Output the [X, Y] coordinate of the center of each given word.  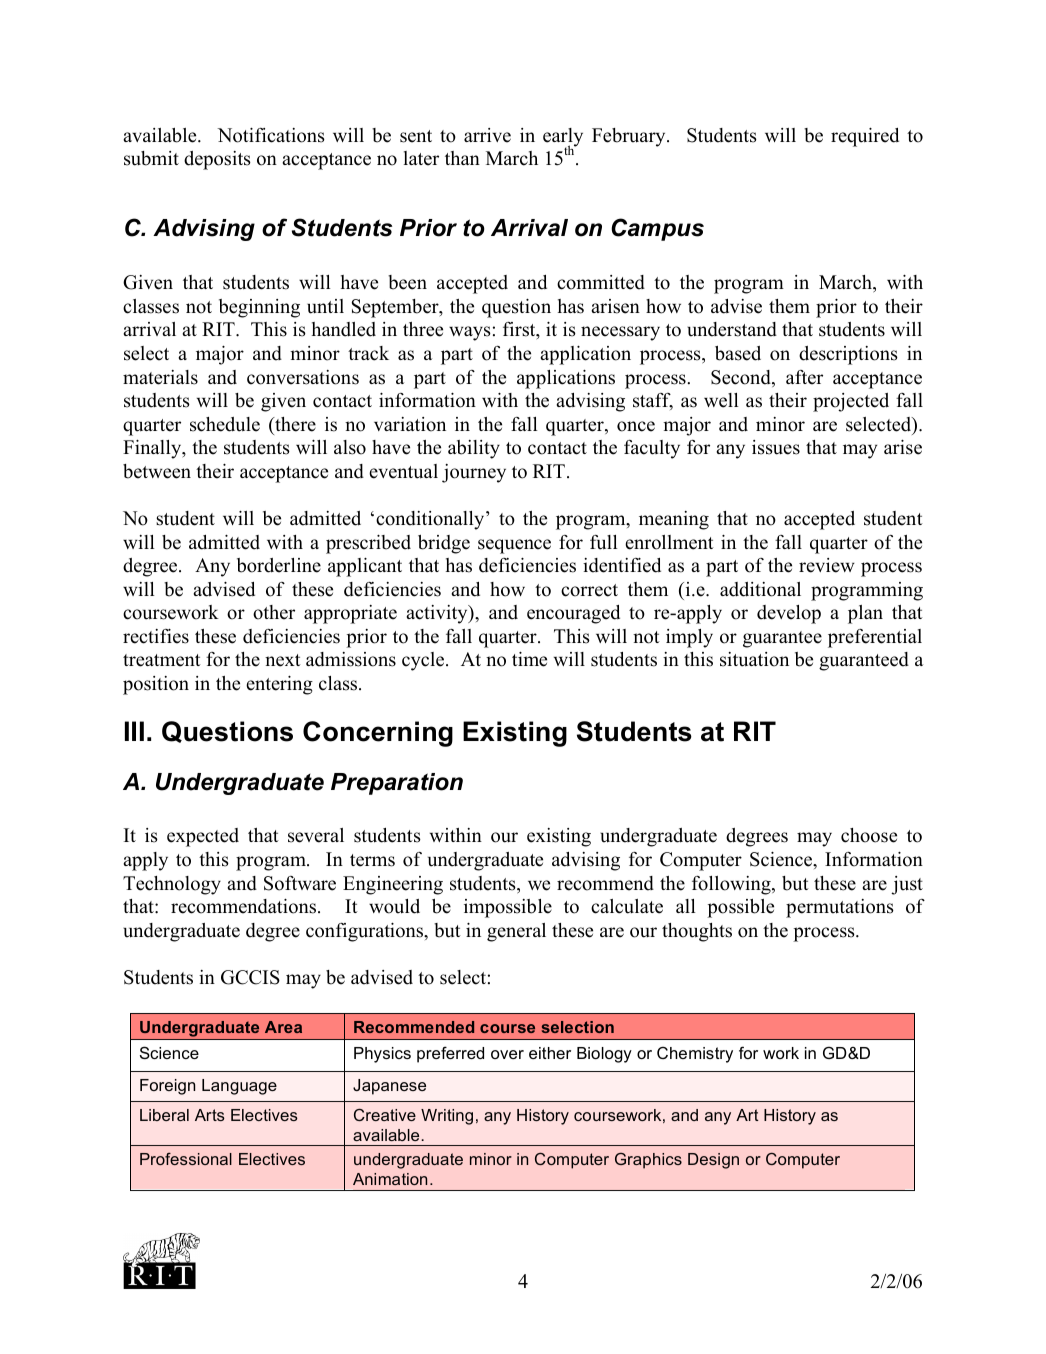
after [804, 377]
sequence [514, 546]
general [516, 932]
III [134, 731]
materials [160, 377]
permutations [840, 908]
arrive [487, 135]
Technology [172, 885]
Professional [186, 1159]
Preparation [397, 784]
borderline [279, 565]
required [865, 137]
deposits [217, 160]
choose [869, 835]
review [827, 565]
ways [470, 333]
